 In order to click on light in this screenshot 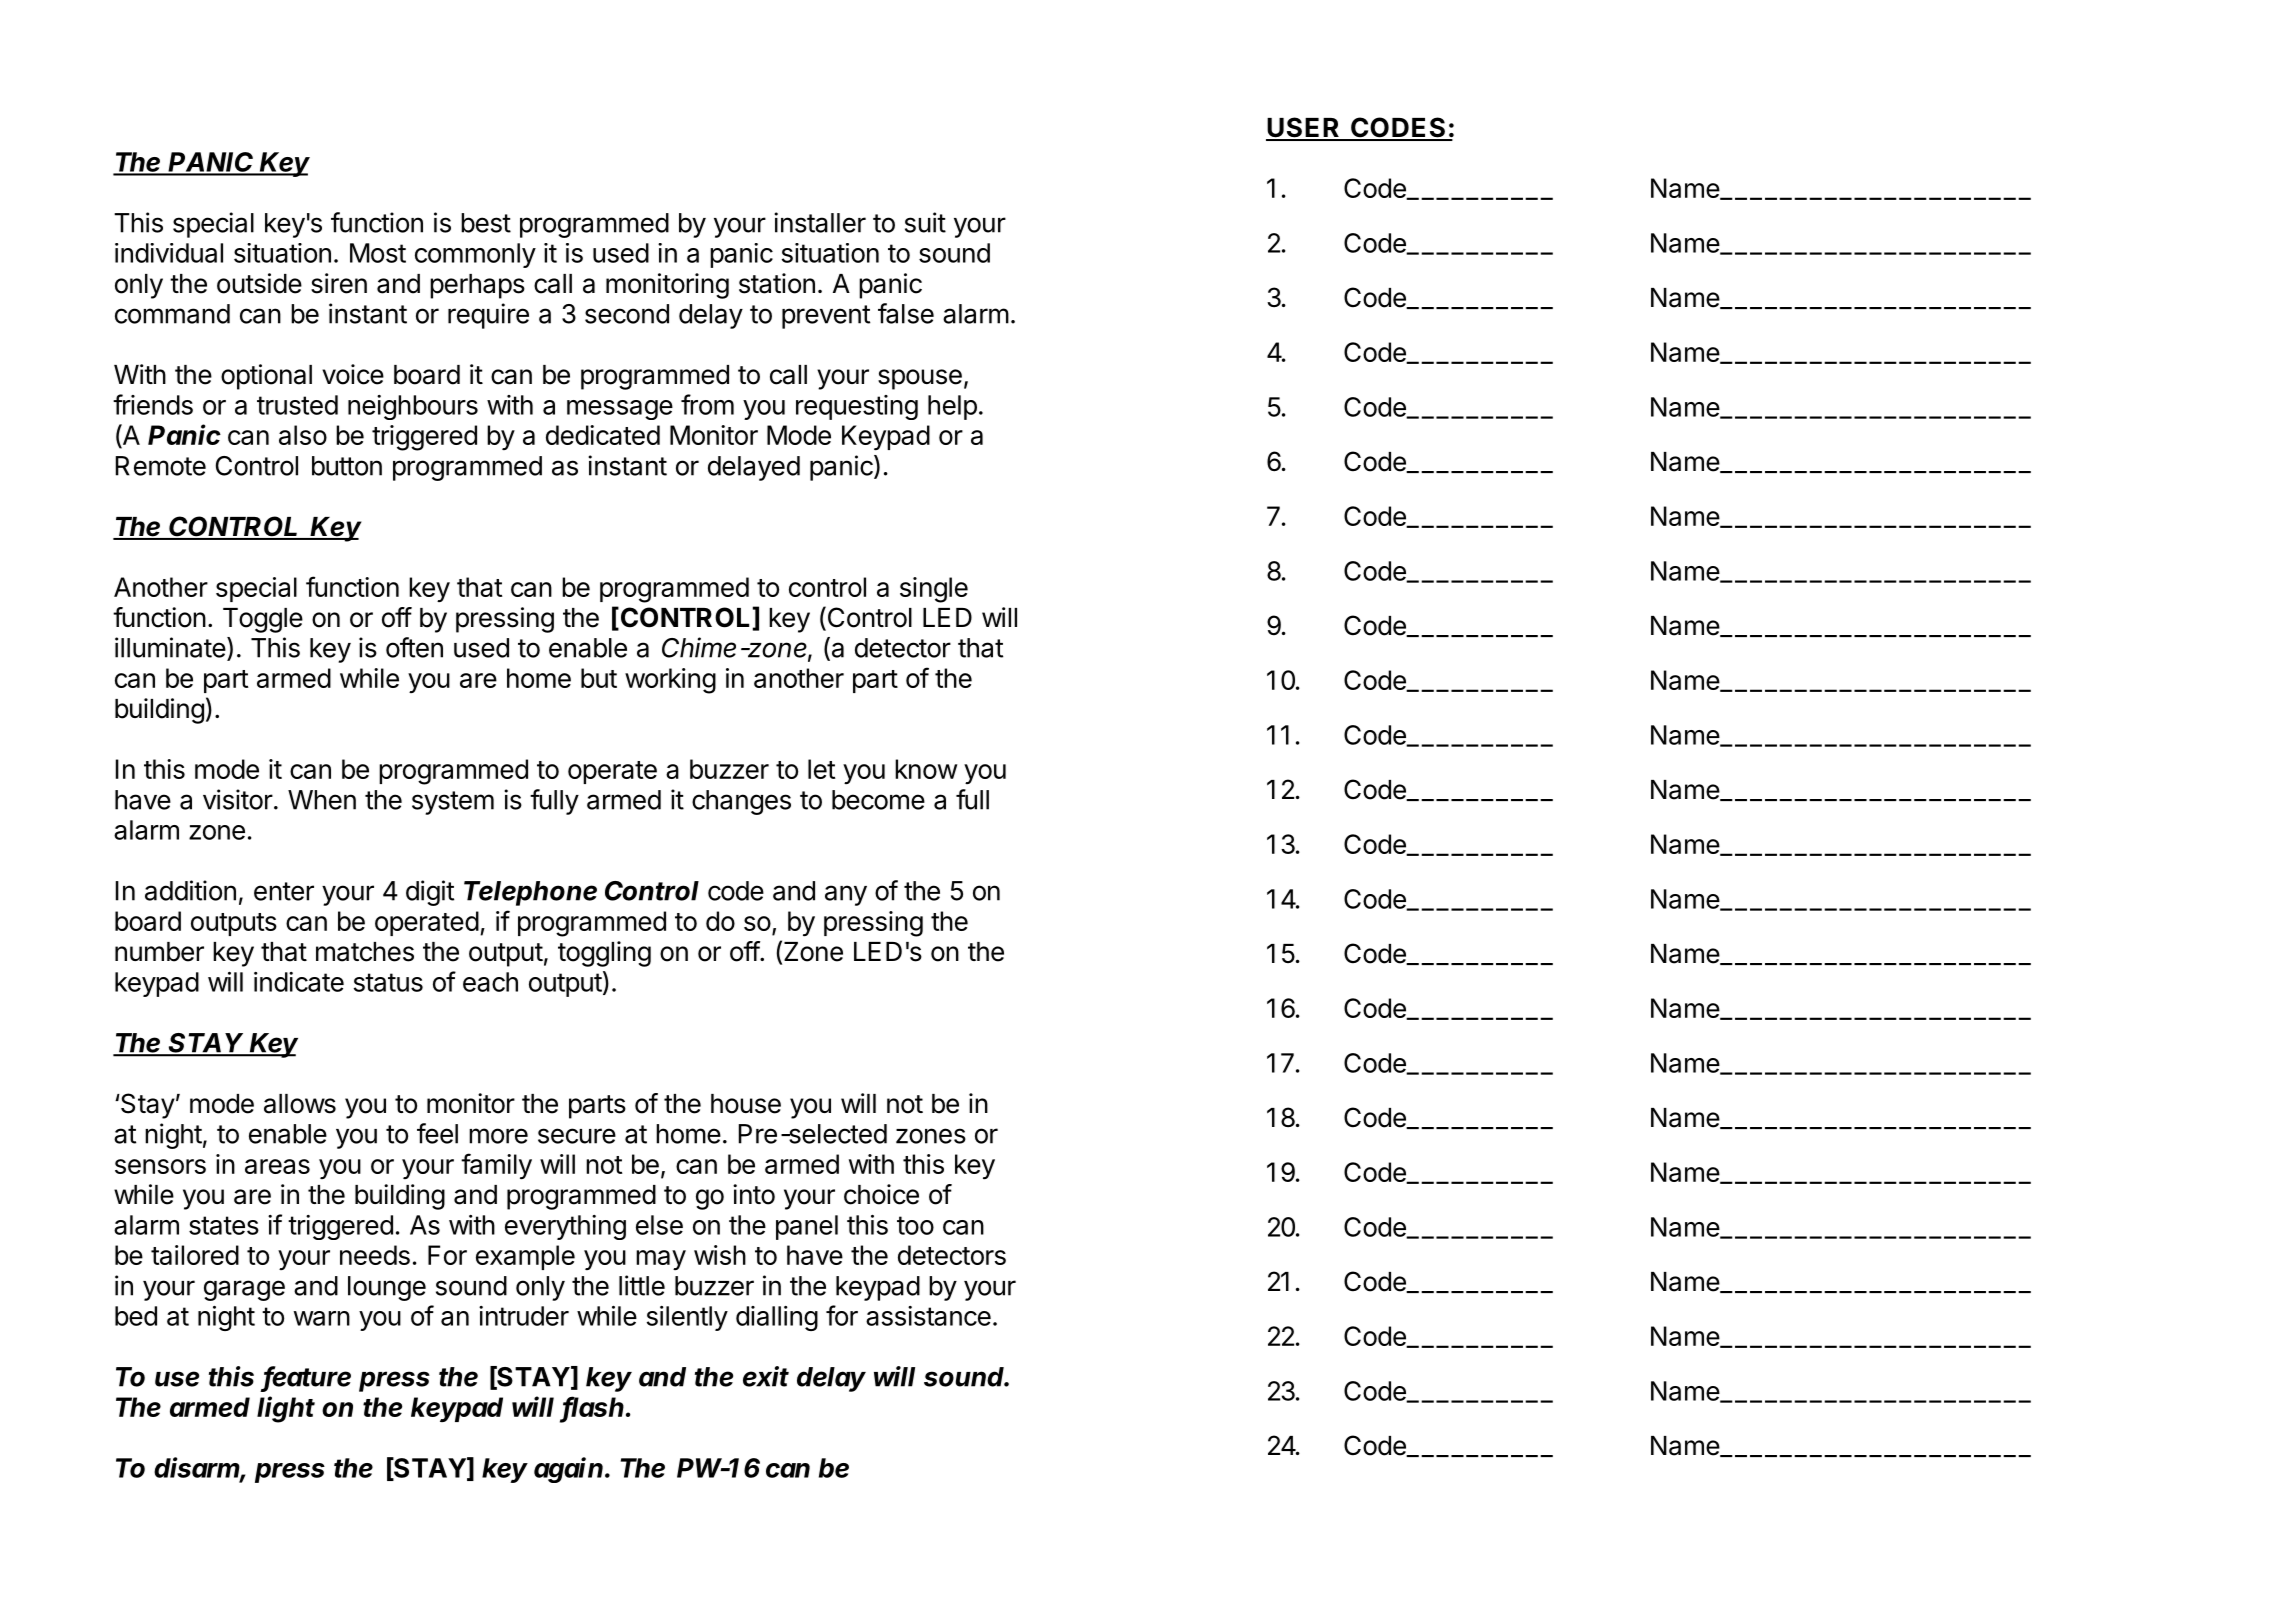, I will do `click(286, 1409)`.
